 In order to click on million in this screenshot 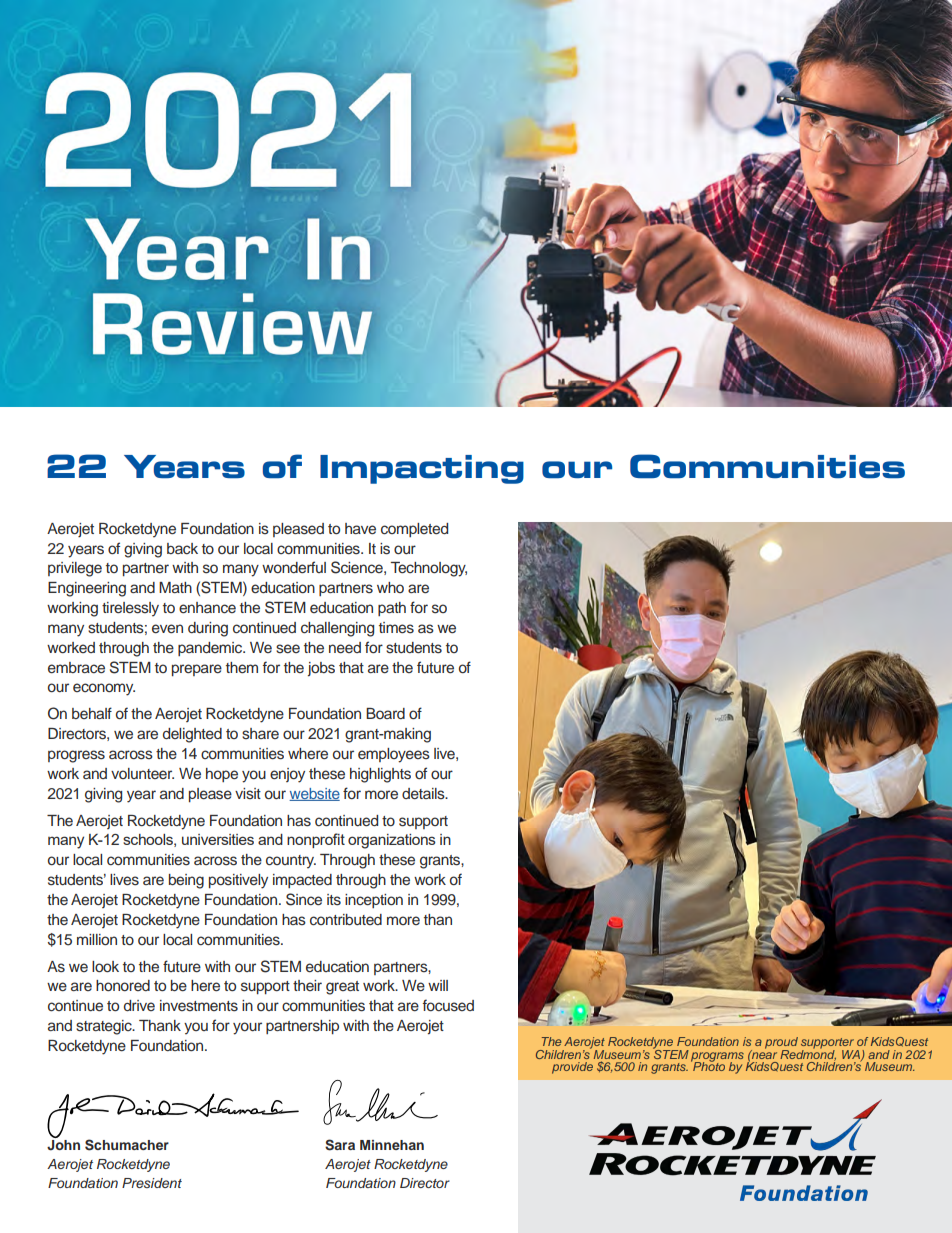, I will do `click(97, 939)`.
